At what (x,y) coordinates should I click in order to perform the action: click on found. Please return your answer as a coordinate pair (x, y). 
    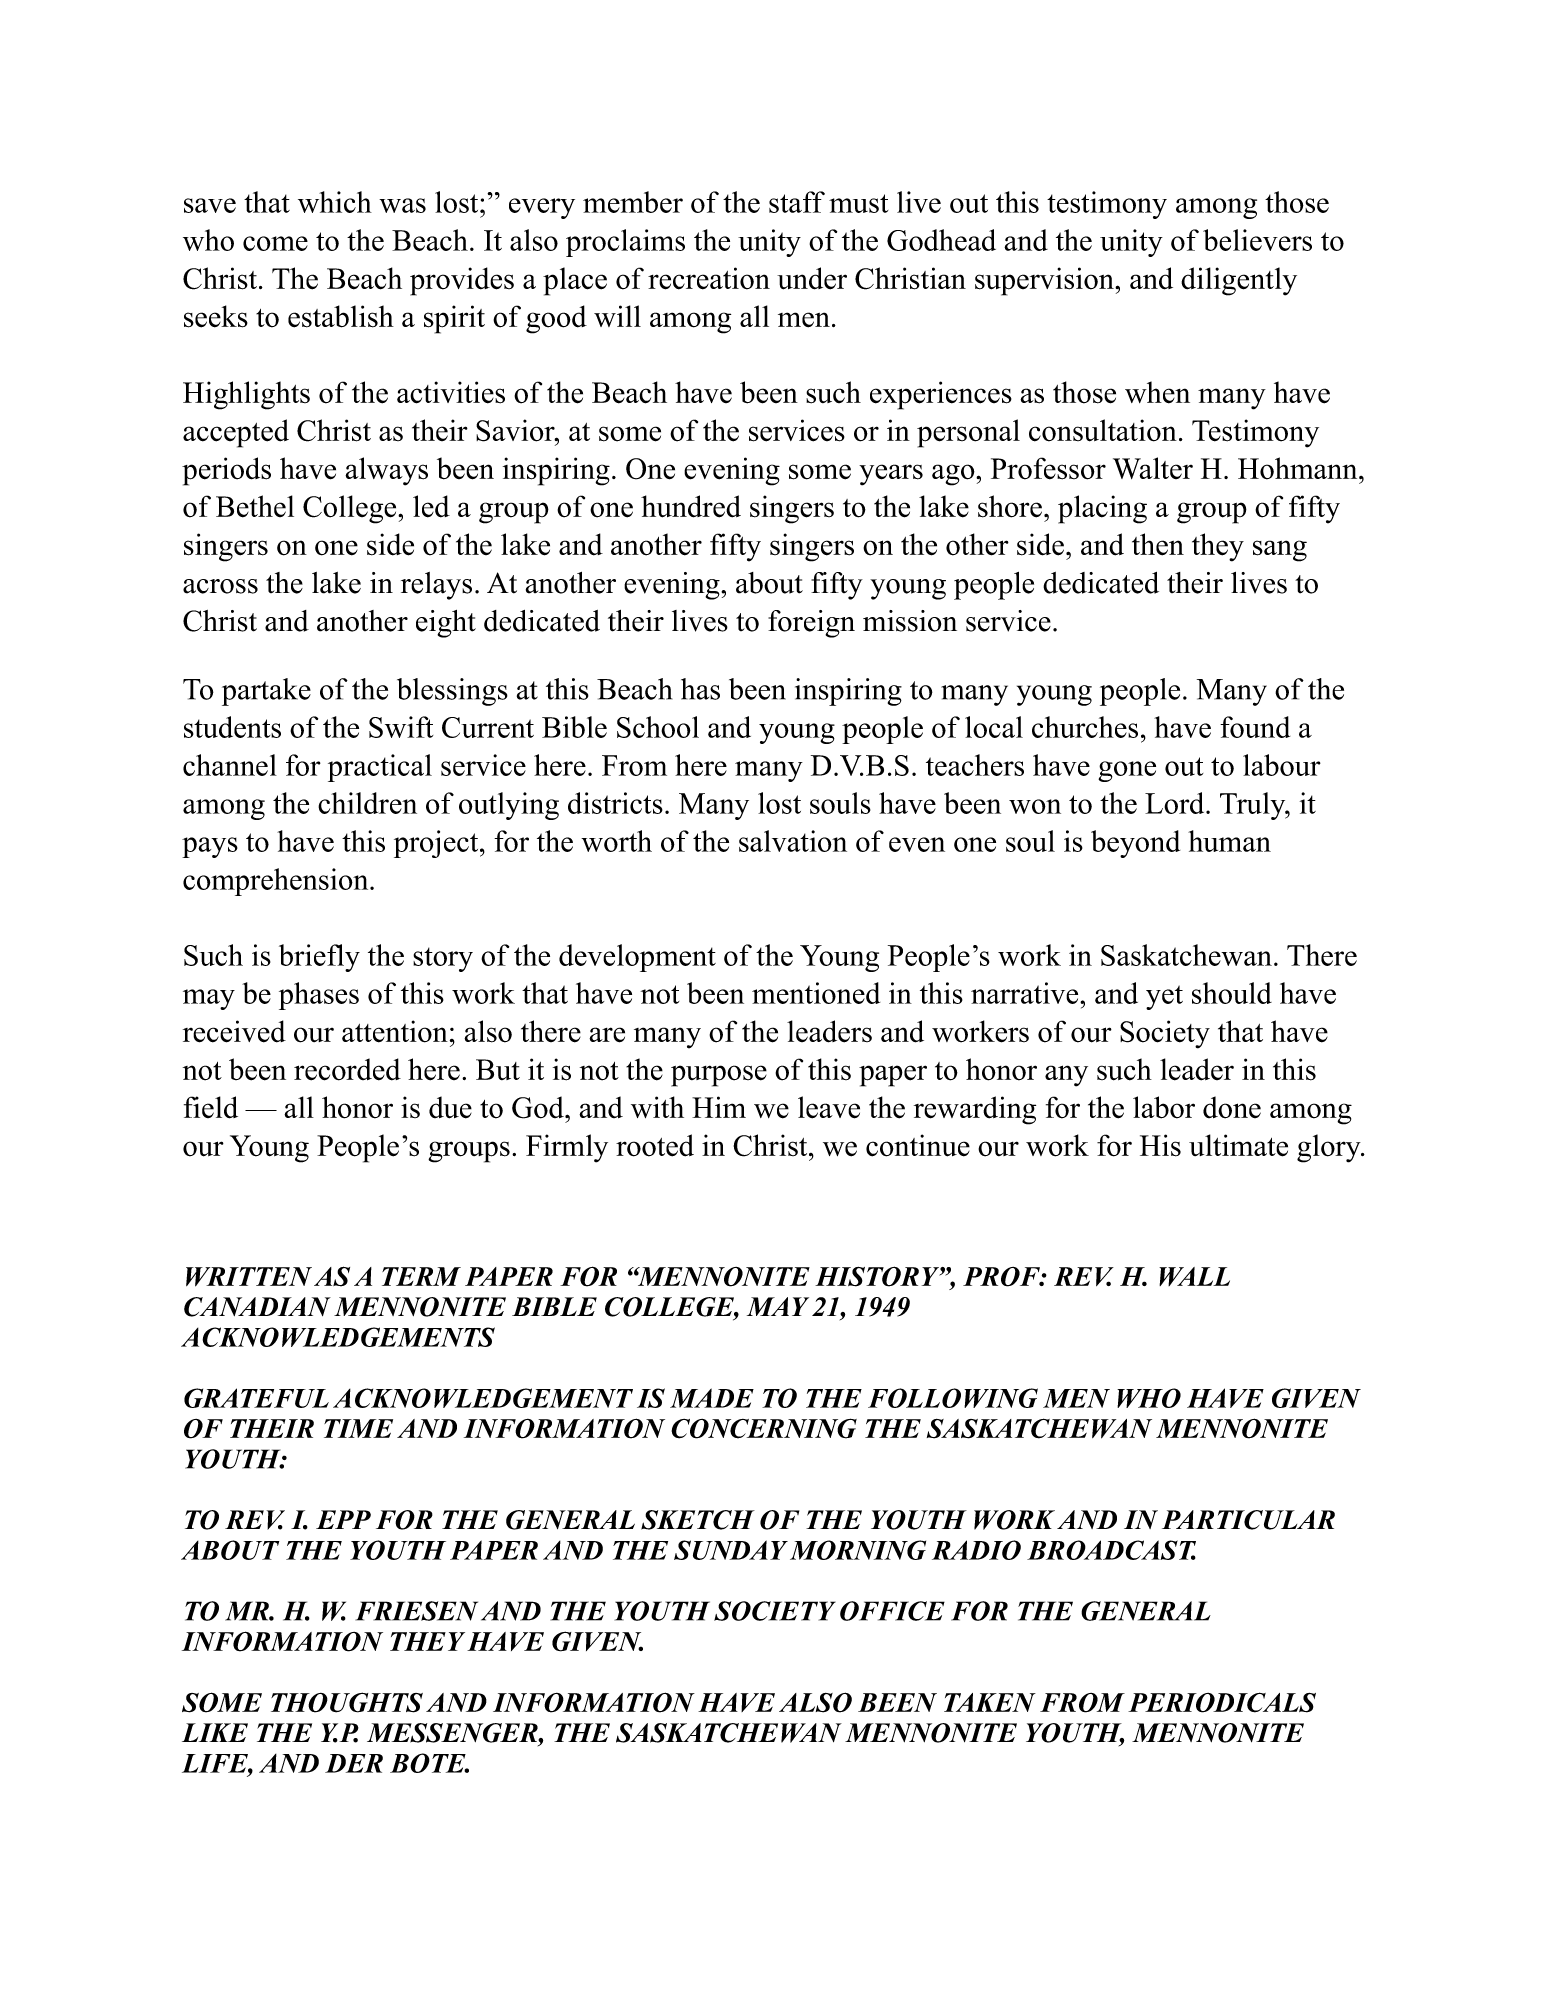
    Looking at the image, I should click on (1255, 727).
